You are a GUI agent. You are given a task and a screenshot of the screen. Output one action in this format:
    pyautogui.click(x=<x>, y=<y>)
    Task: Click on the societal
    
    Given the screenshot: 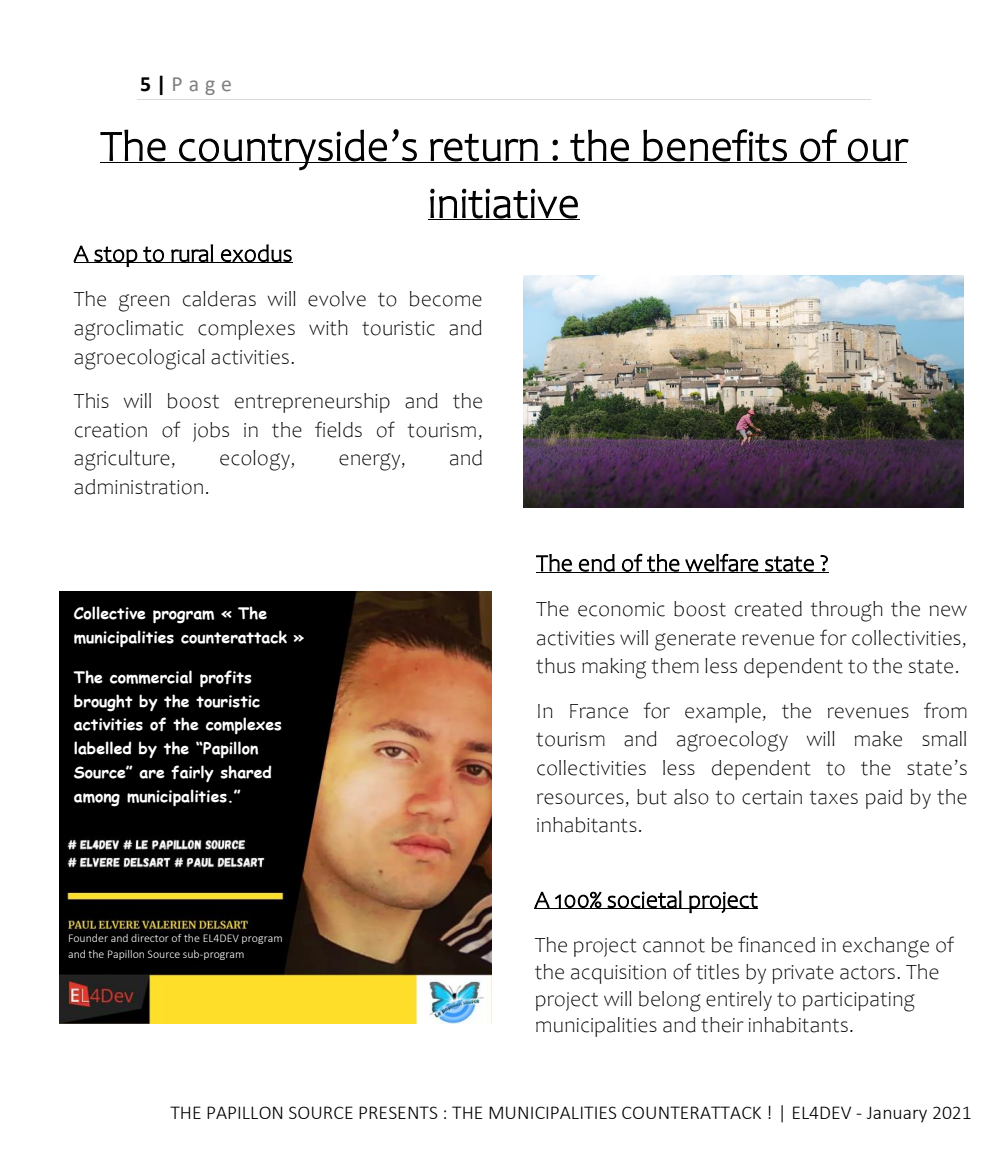 What is the action you would take?
    pyautogui.click(x=644, y=899)
